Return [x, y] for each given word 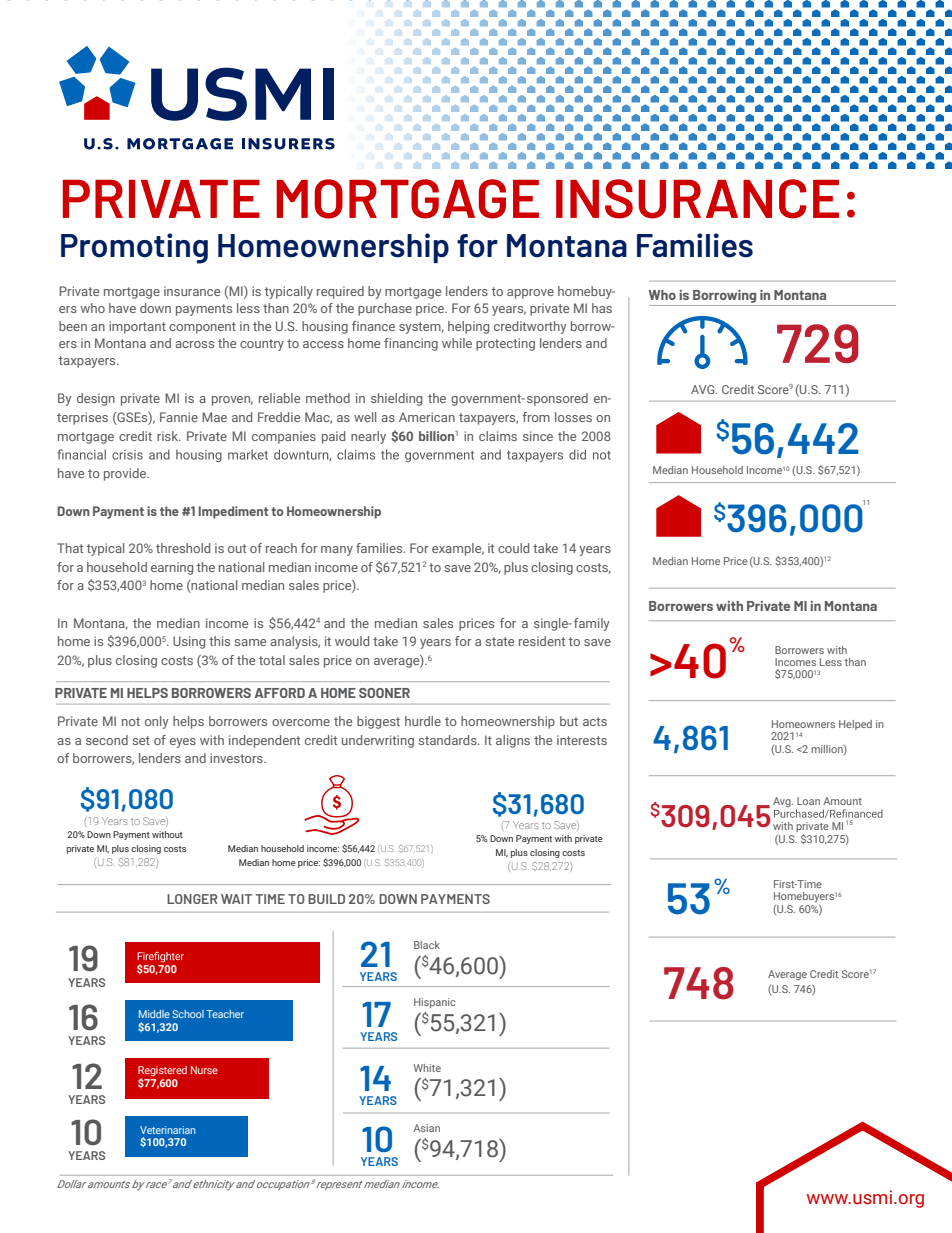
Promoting [134, 248]
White [427, 1068]
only [157, 722]
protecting [505, 344]
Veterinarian [168, 1130]
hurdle [423, 721]
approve [530, 294]
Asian [426, 1128]
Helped [855, 725]
